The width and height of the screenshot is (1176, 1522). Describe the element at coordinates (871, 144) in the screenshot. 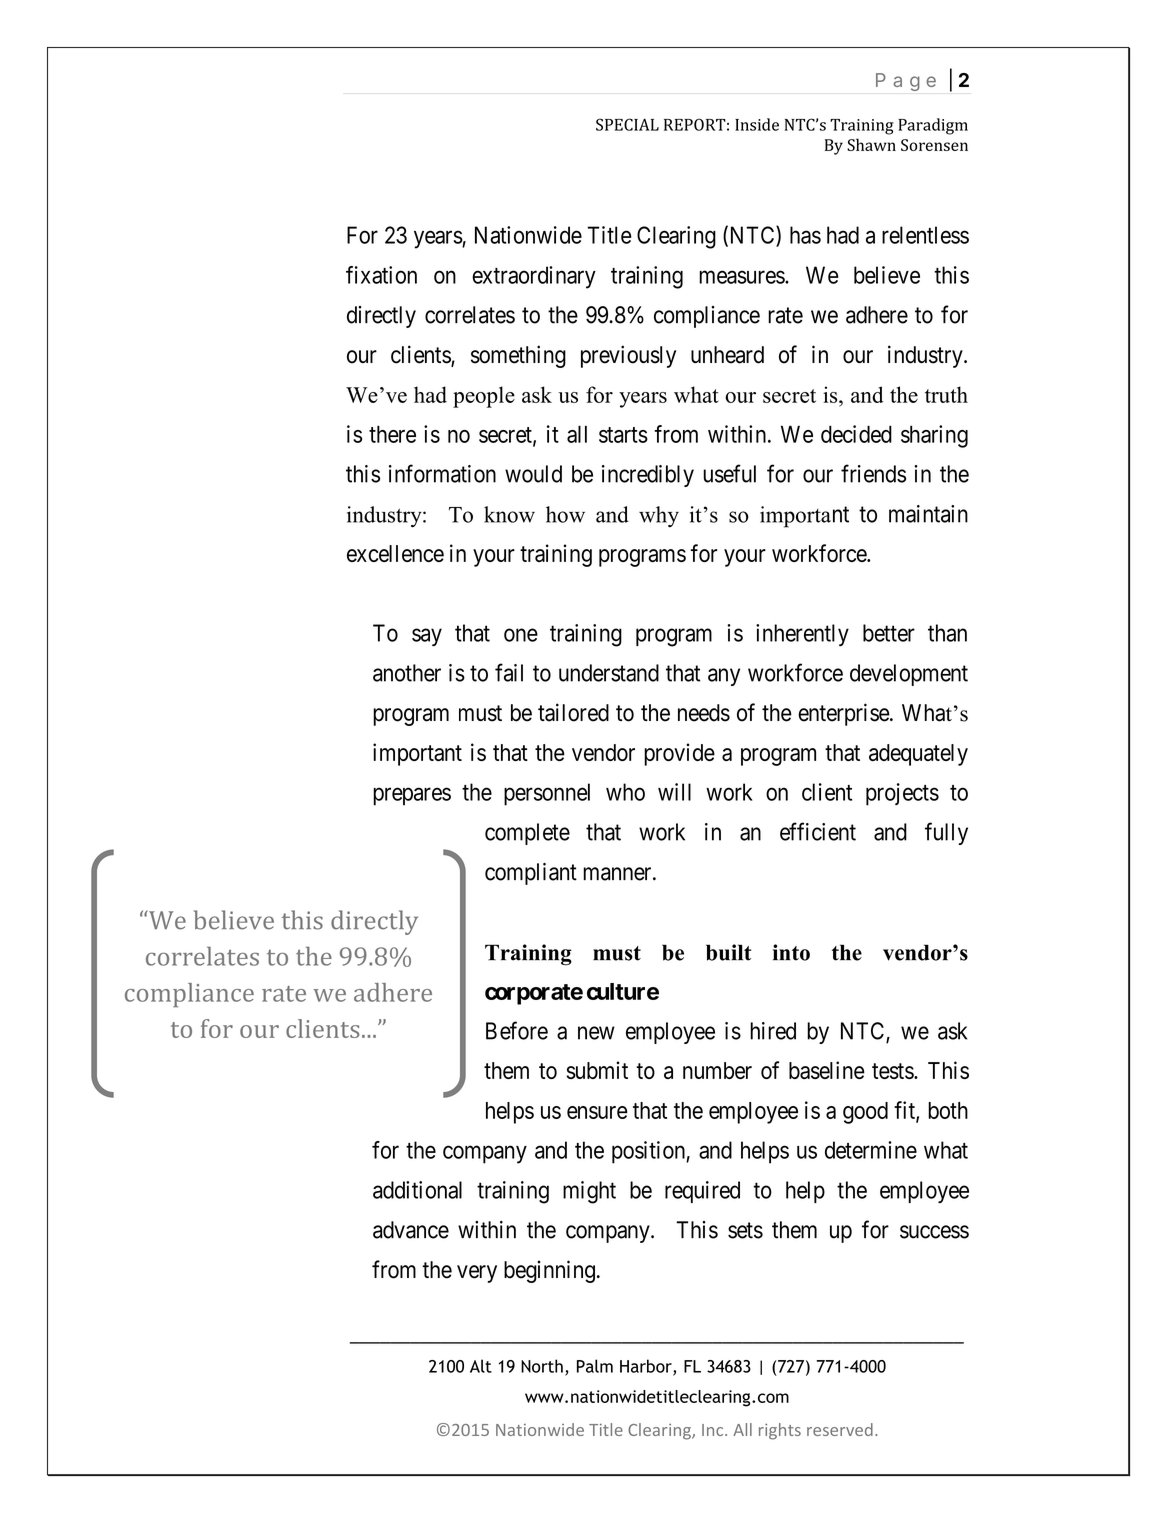

I see `Shawn` at that location.
